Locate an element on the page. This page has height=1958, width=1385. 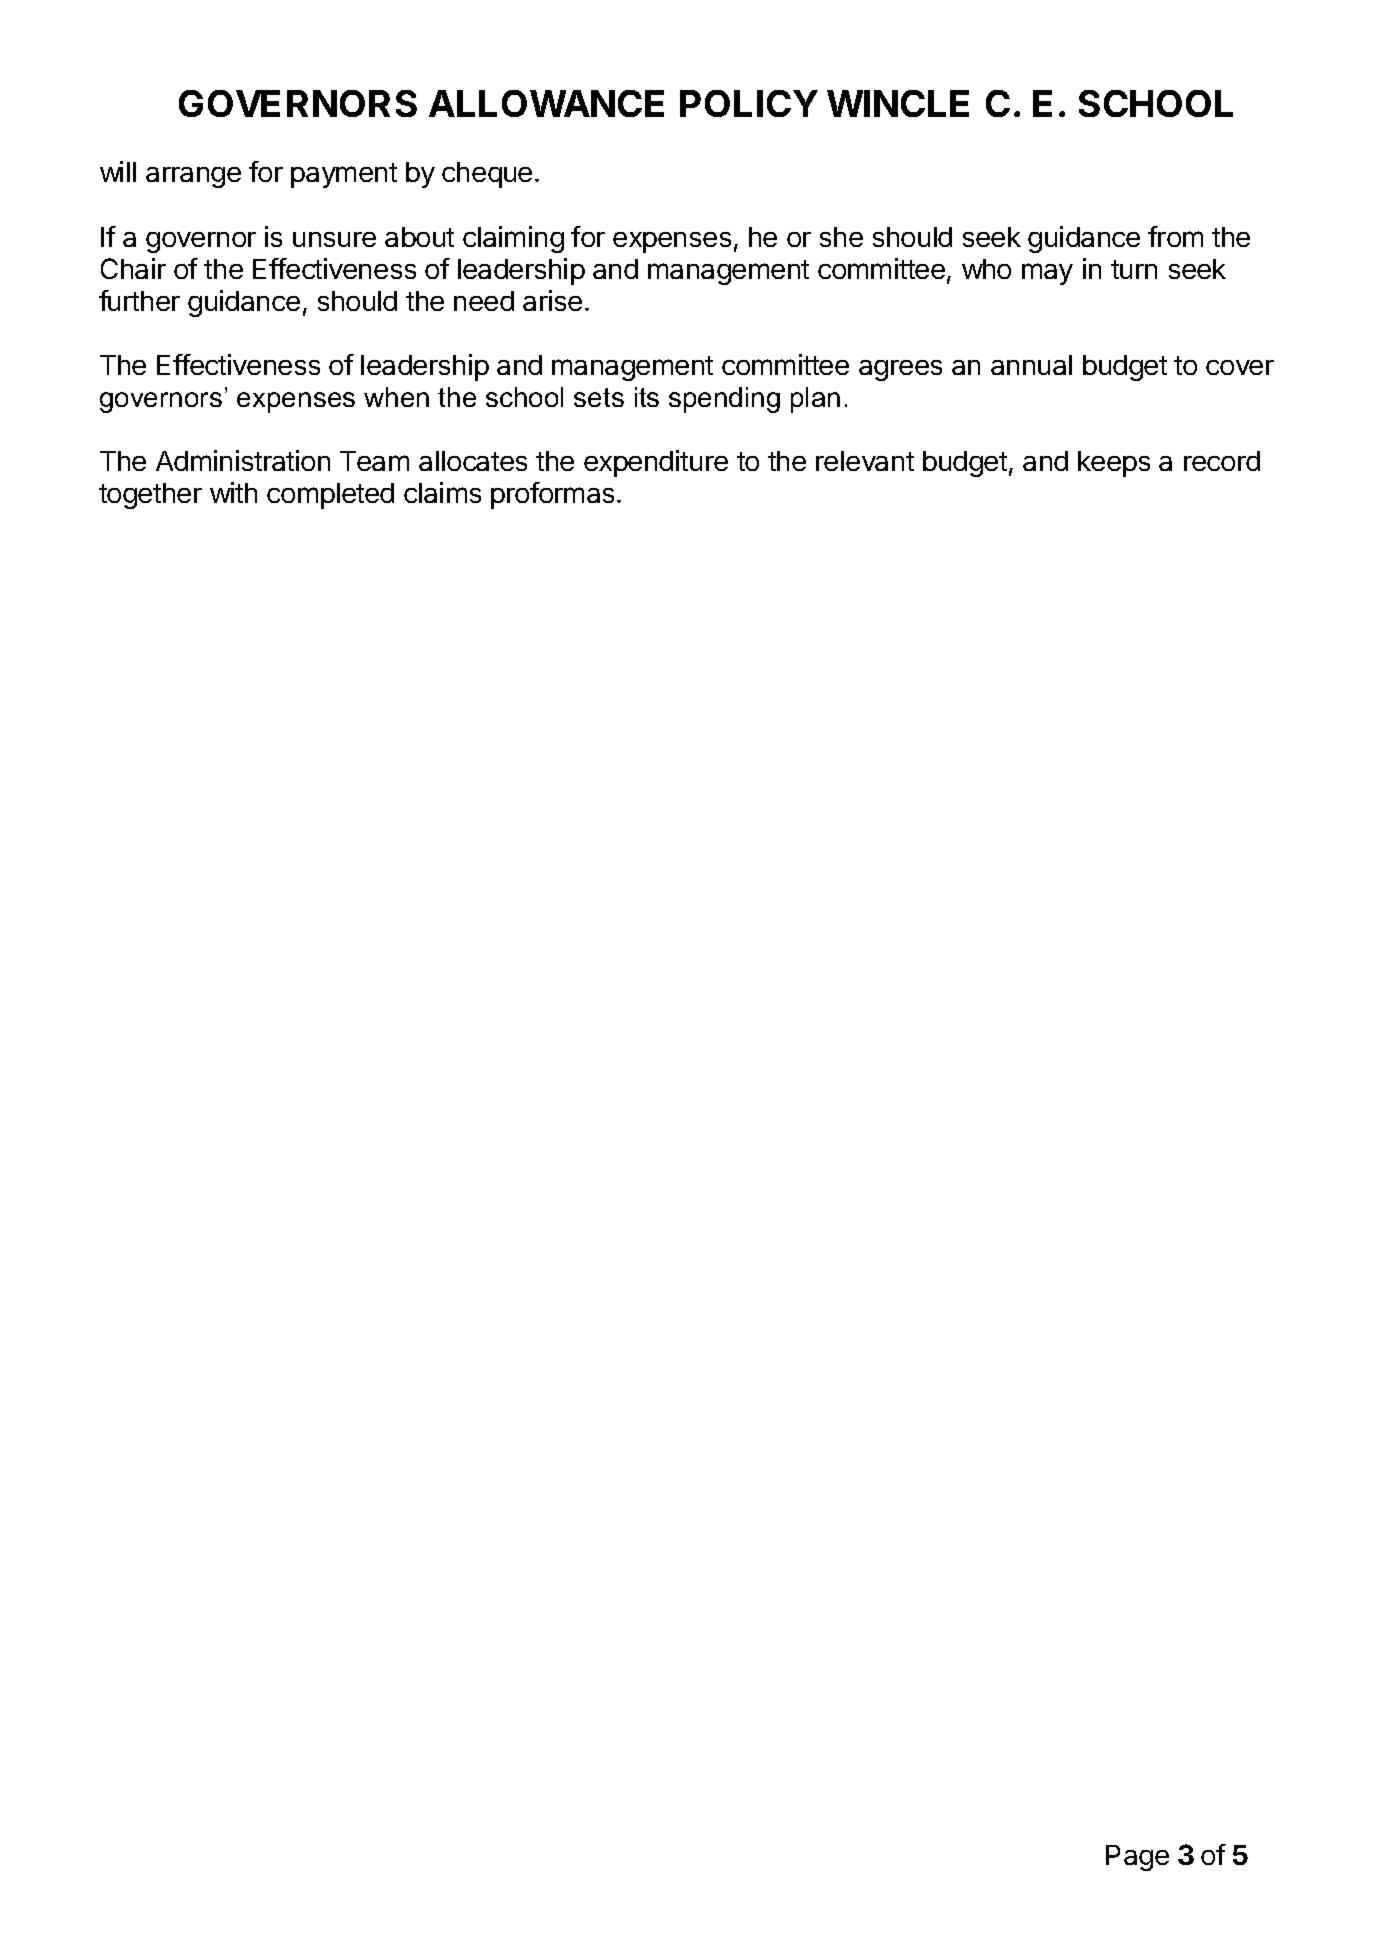
from is located at coordinates (1175, 236).
